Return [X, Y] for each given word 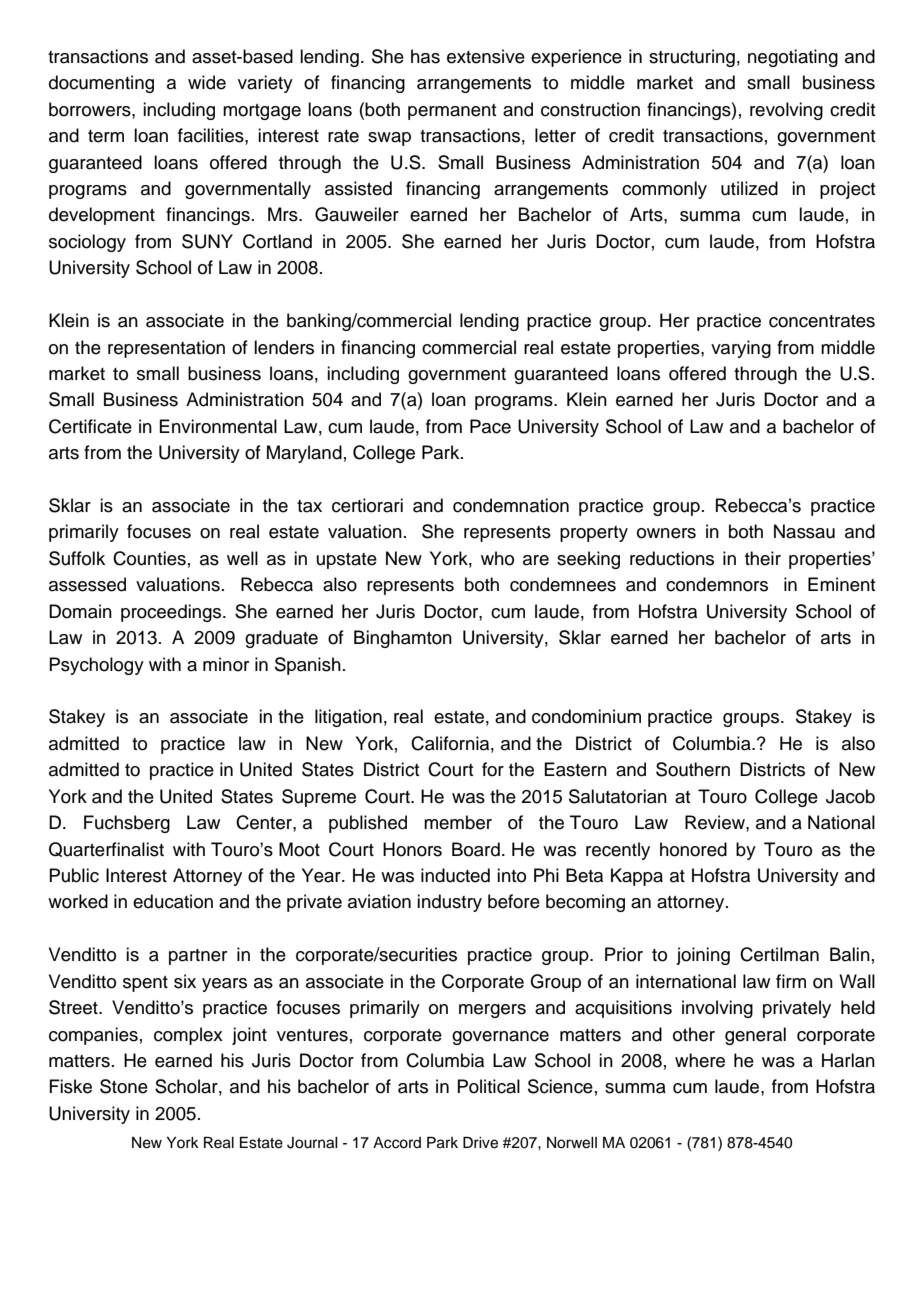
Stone [124, 1086]
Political [488, 1086]
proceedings [172, 613]
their [763, 558]
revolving [786, 111]
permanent [452, 112]
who [497, 558]
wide [207, 82]
